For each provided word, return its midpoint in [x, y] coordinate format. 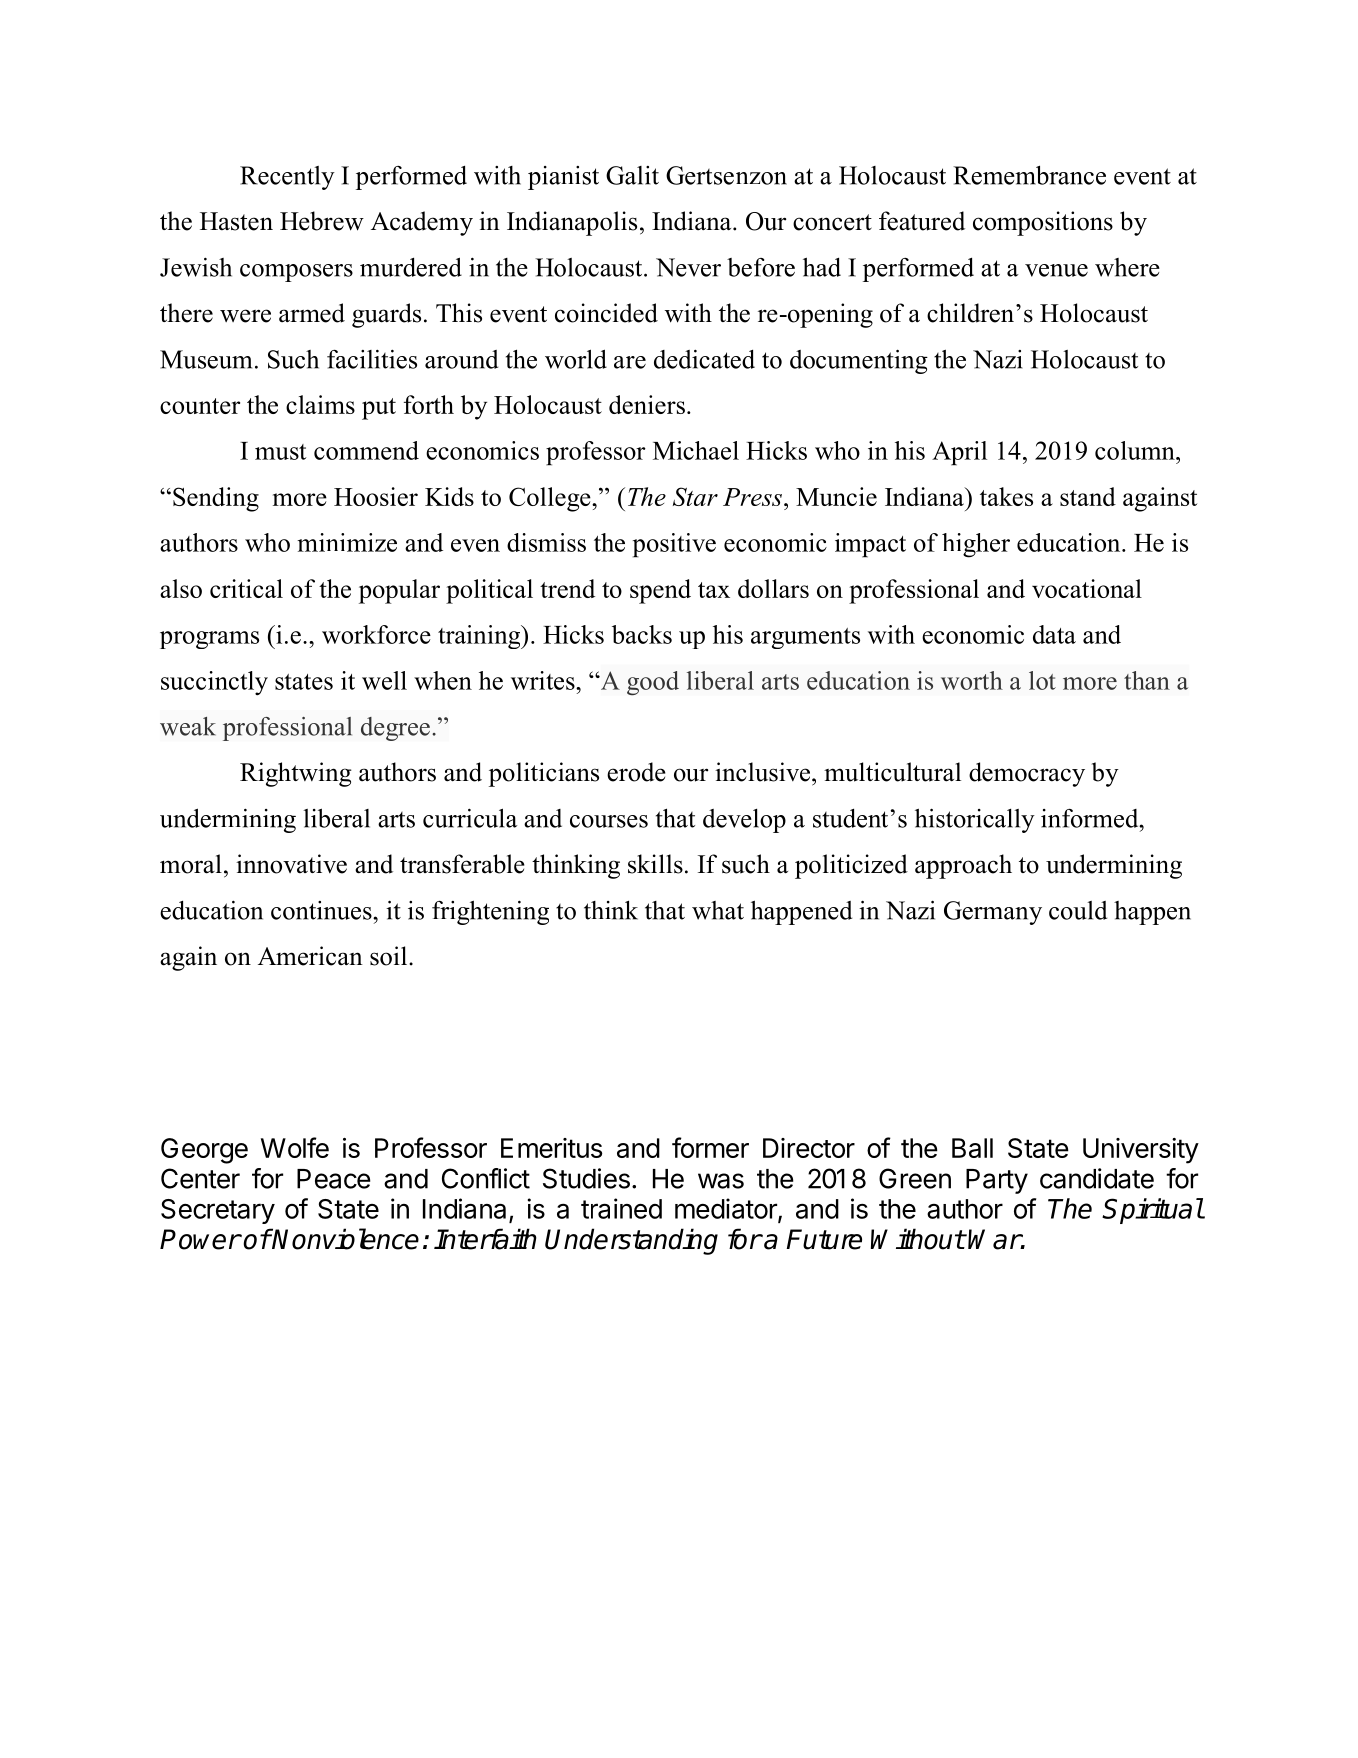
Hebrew [322, 221]
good [653, 683]
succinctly [214, 683]
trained [621, 1208]
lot [1042, 680]
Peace [334, 1179]
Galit [632, 175]
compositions [1043, 223]
